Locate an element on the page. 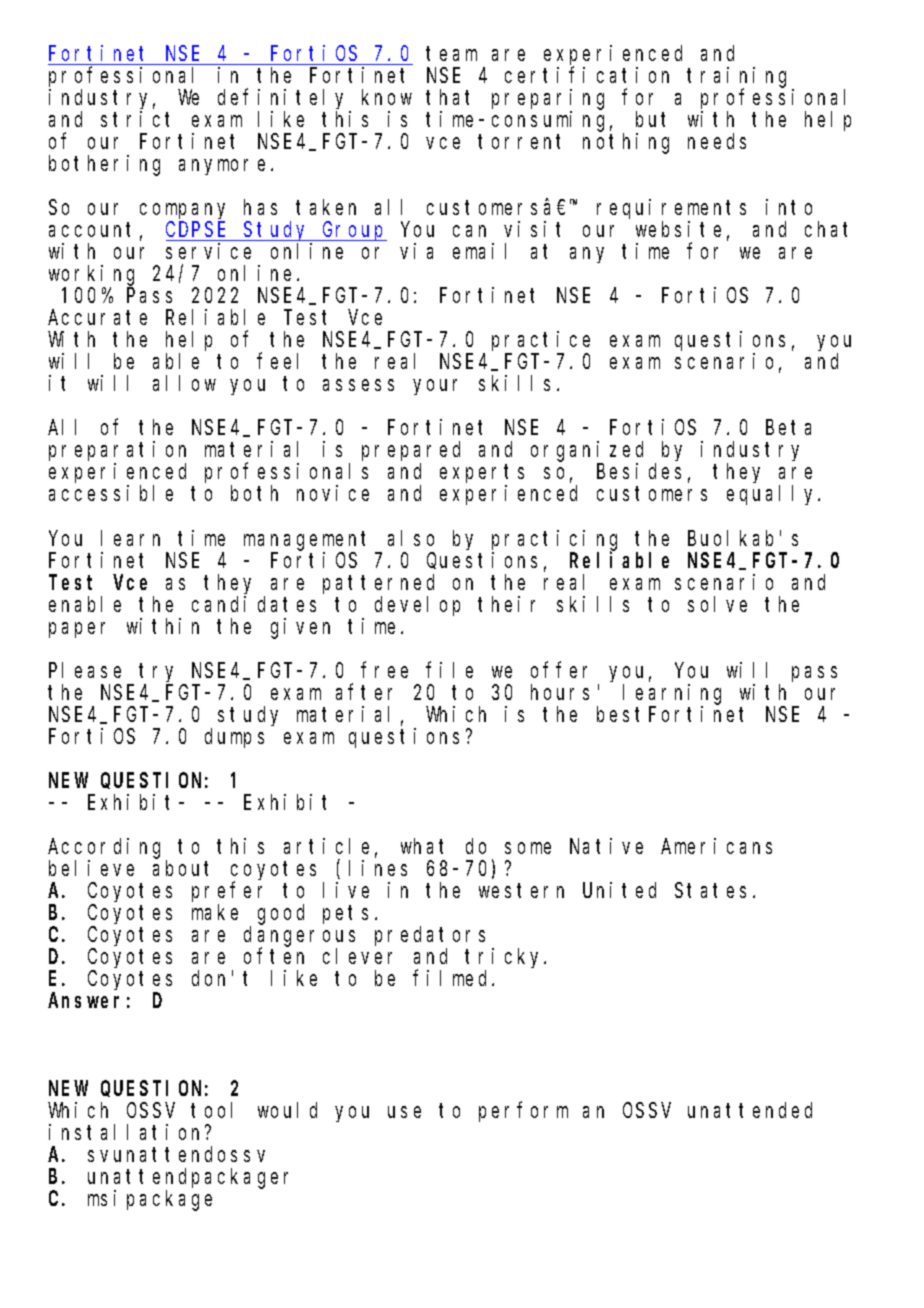 This document has height=1308, width=924. assess is located at coordinates (358, 385).
